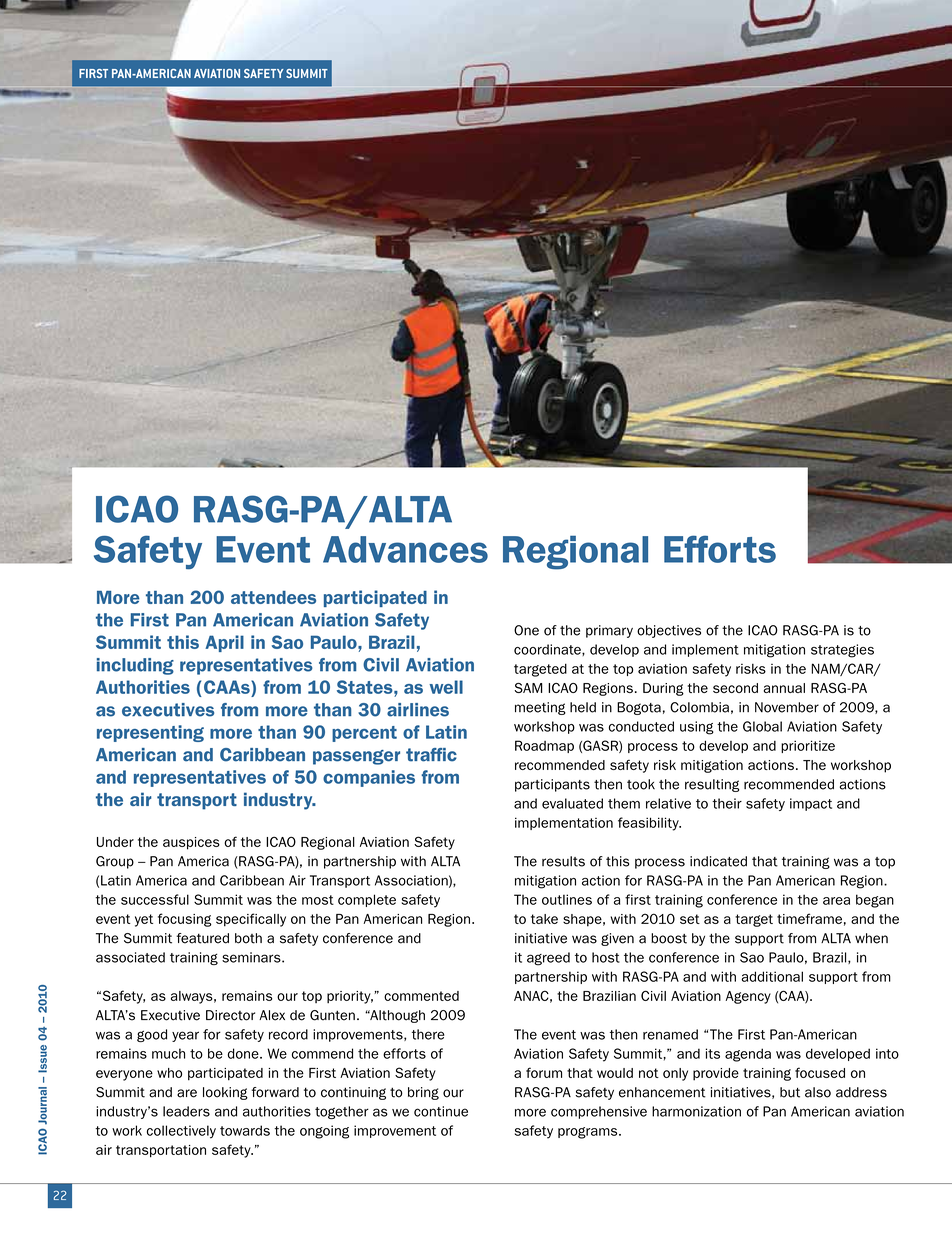 This screenshot has width=952, height=1256. Describe the element at coordinates (405, 549) in the screenshot. I see `Advances` at that location.
